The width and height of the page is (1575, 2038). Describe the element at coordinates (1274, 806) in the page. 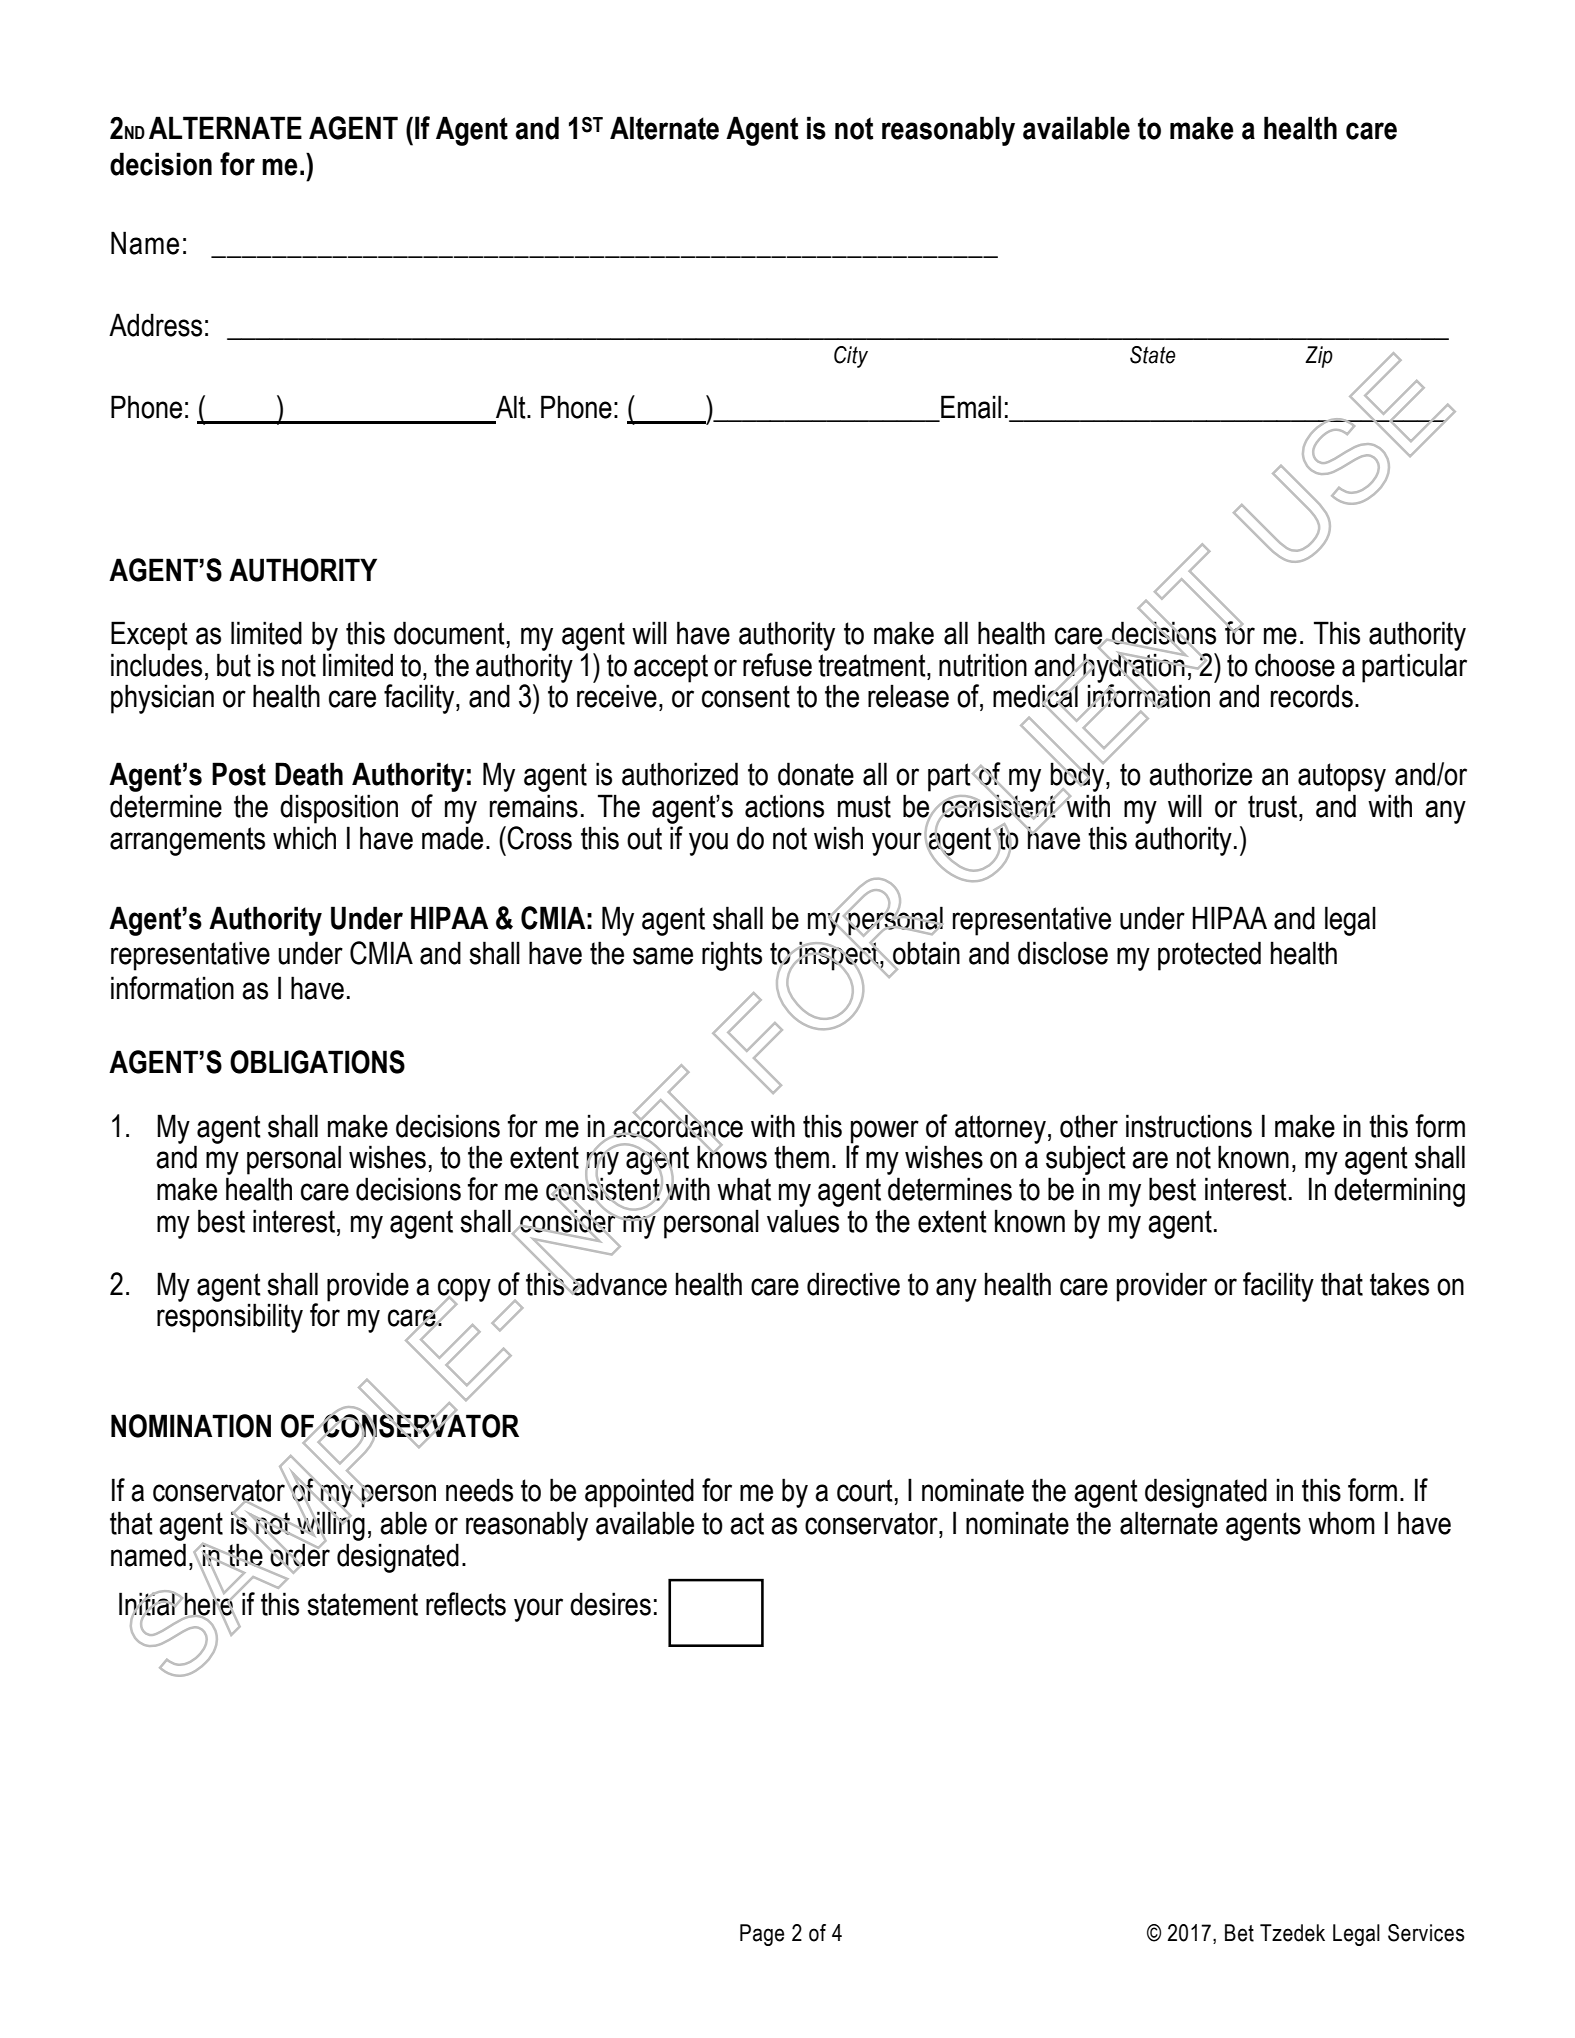

I see `trust` at that location.
